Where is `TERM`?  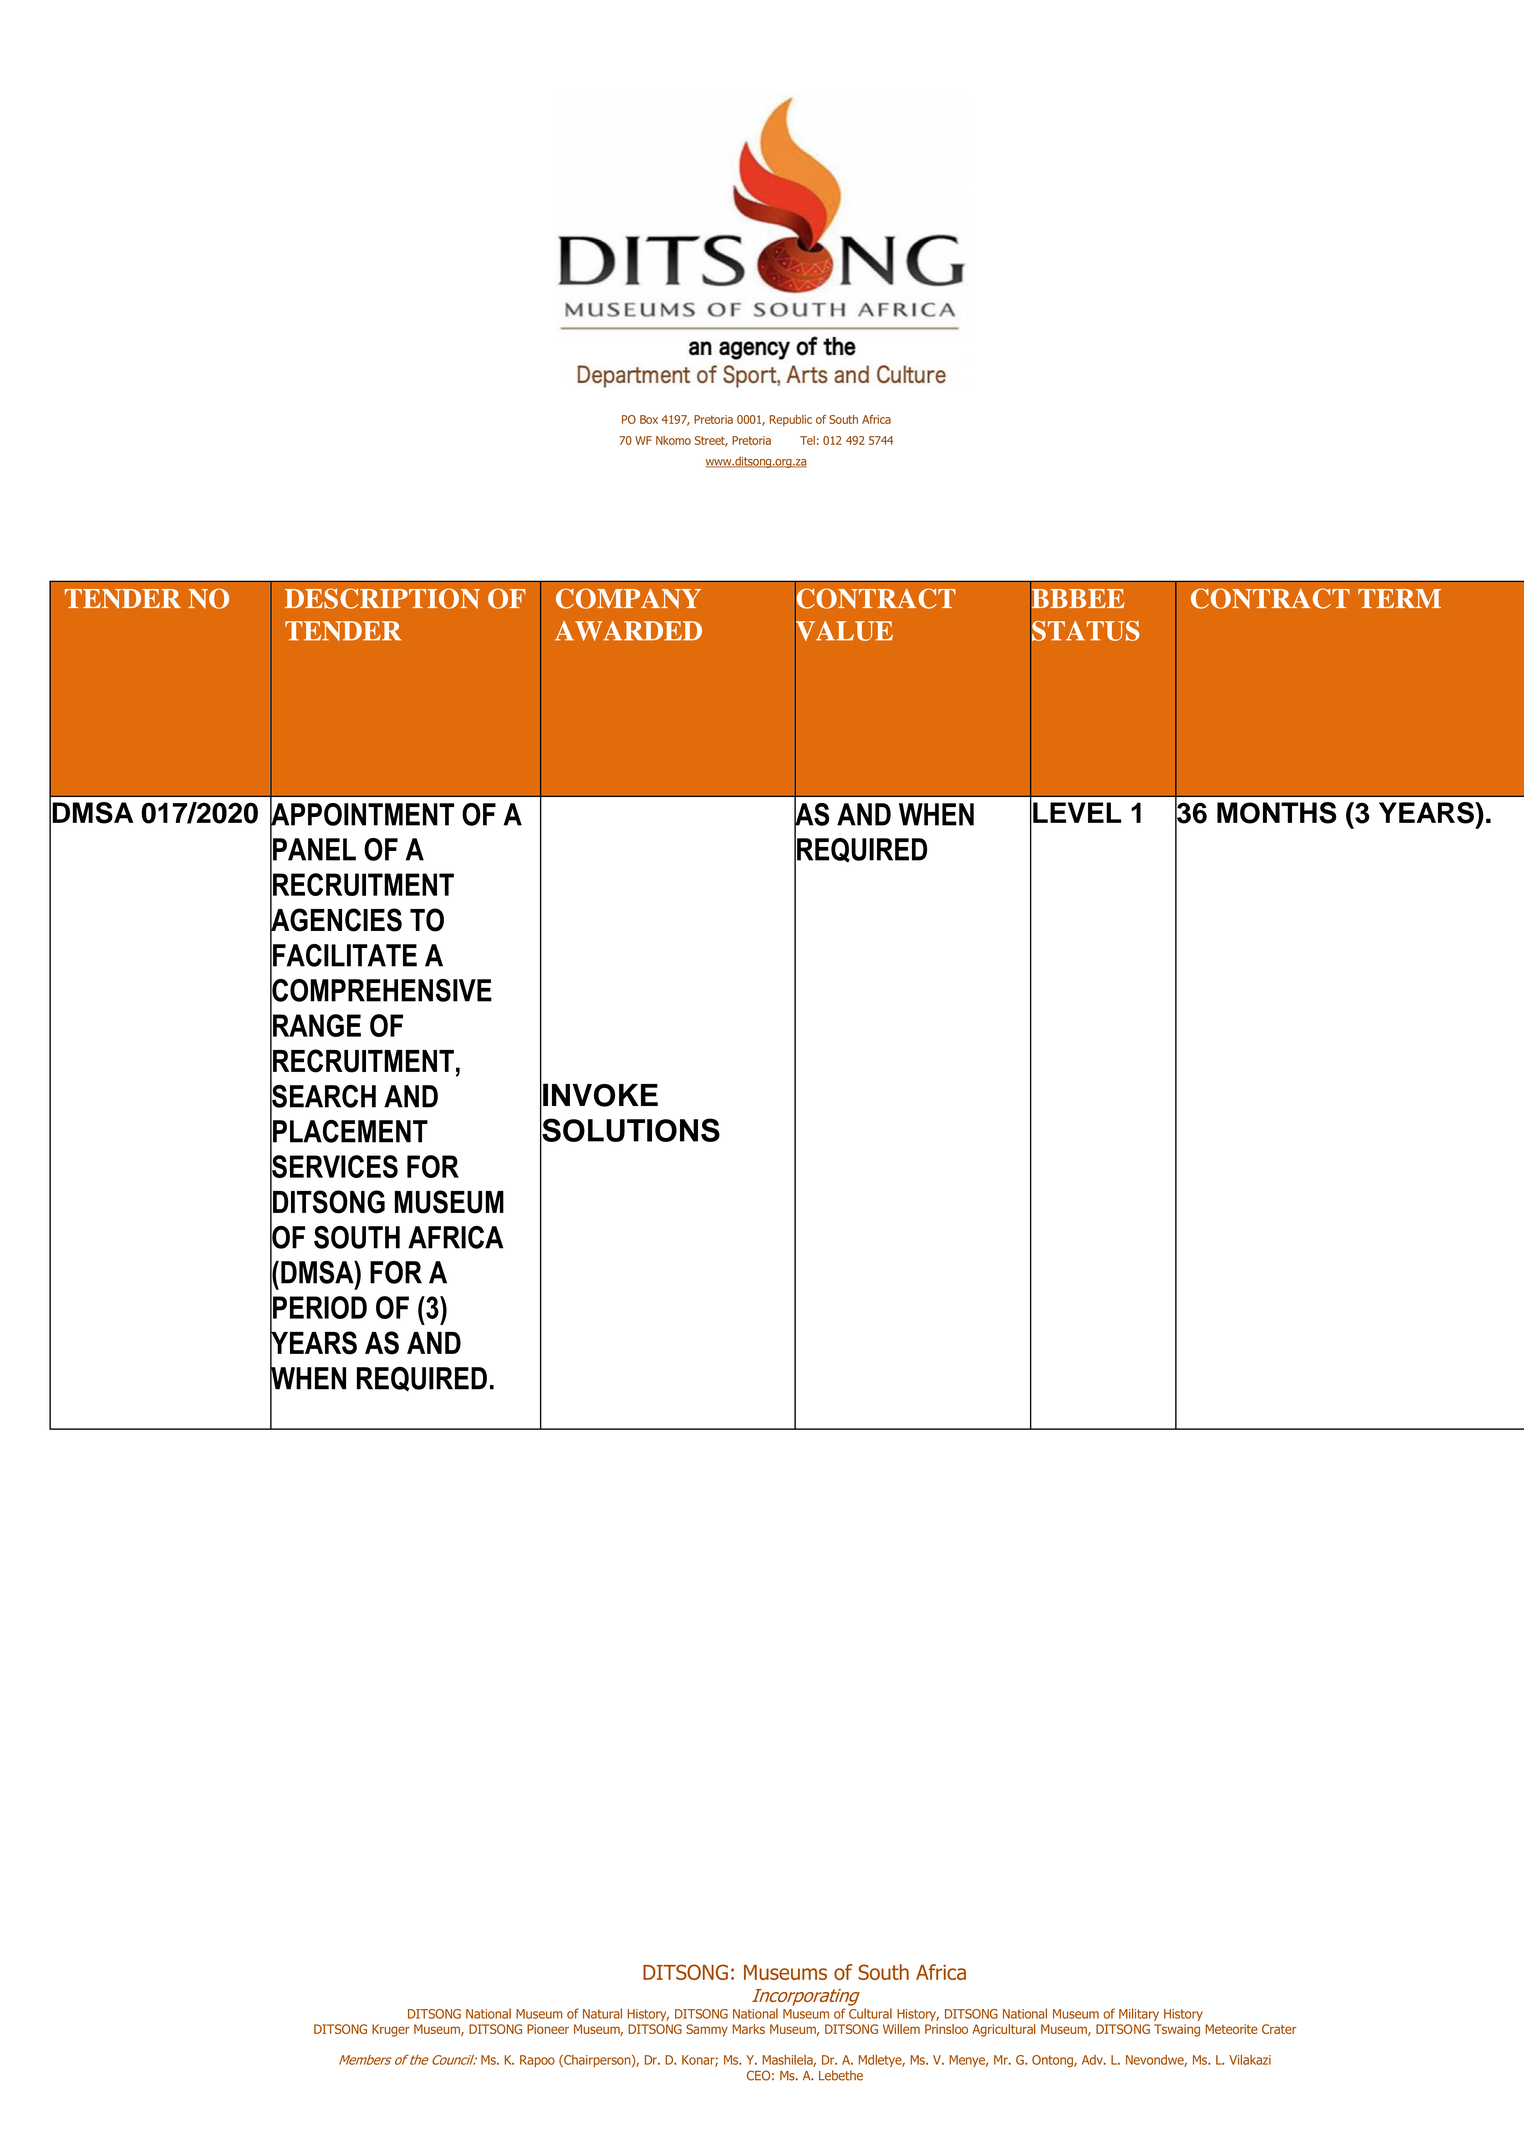
TERM is located at coordinates (1399, 598).
